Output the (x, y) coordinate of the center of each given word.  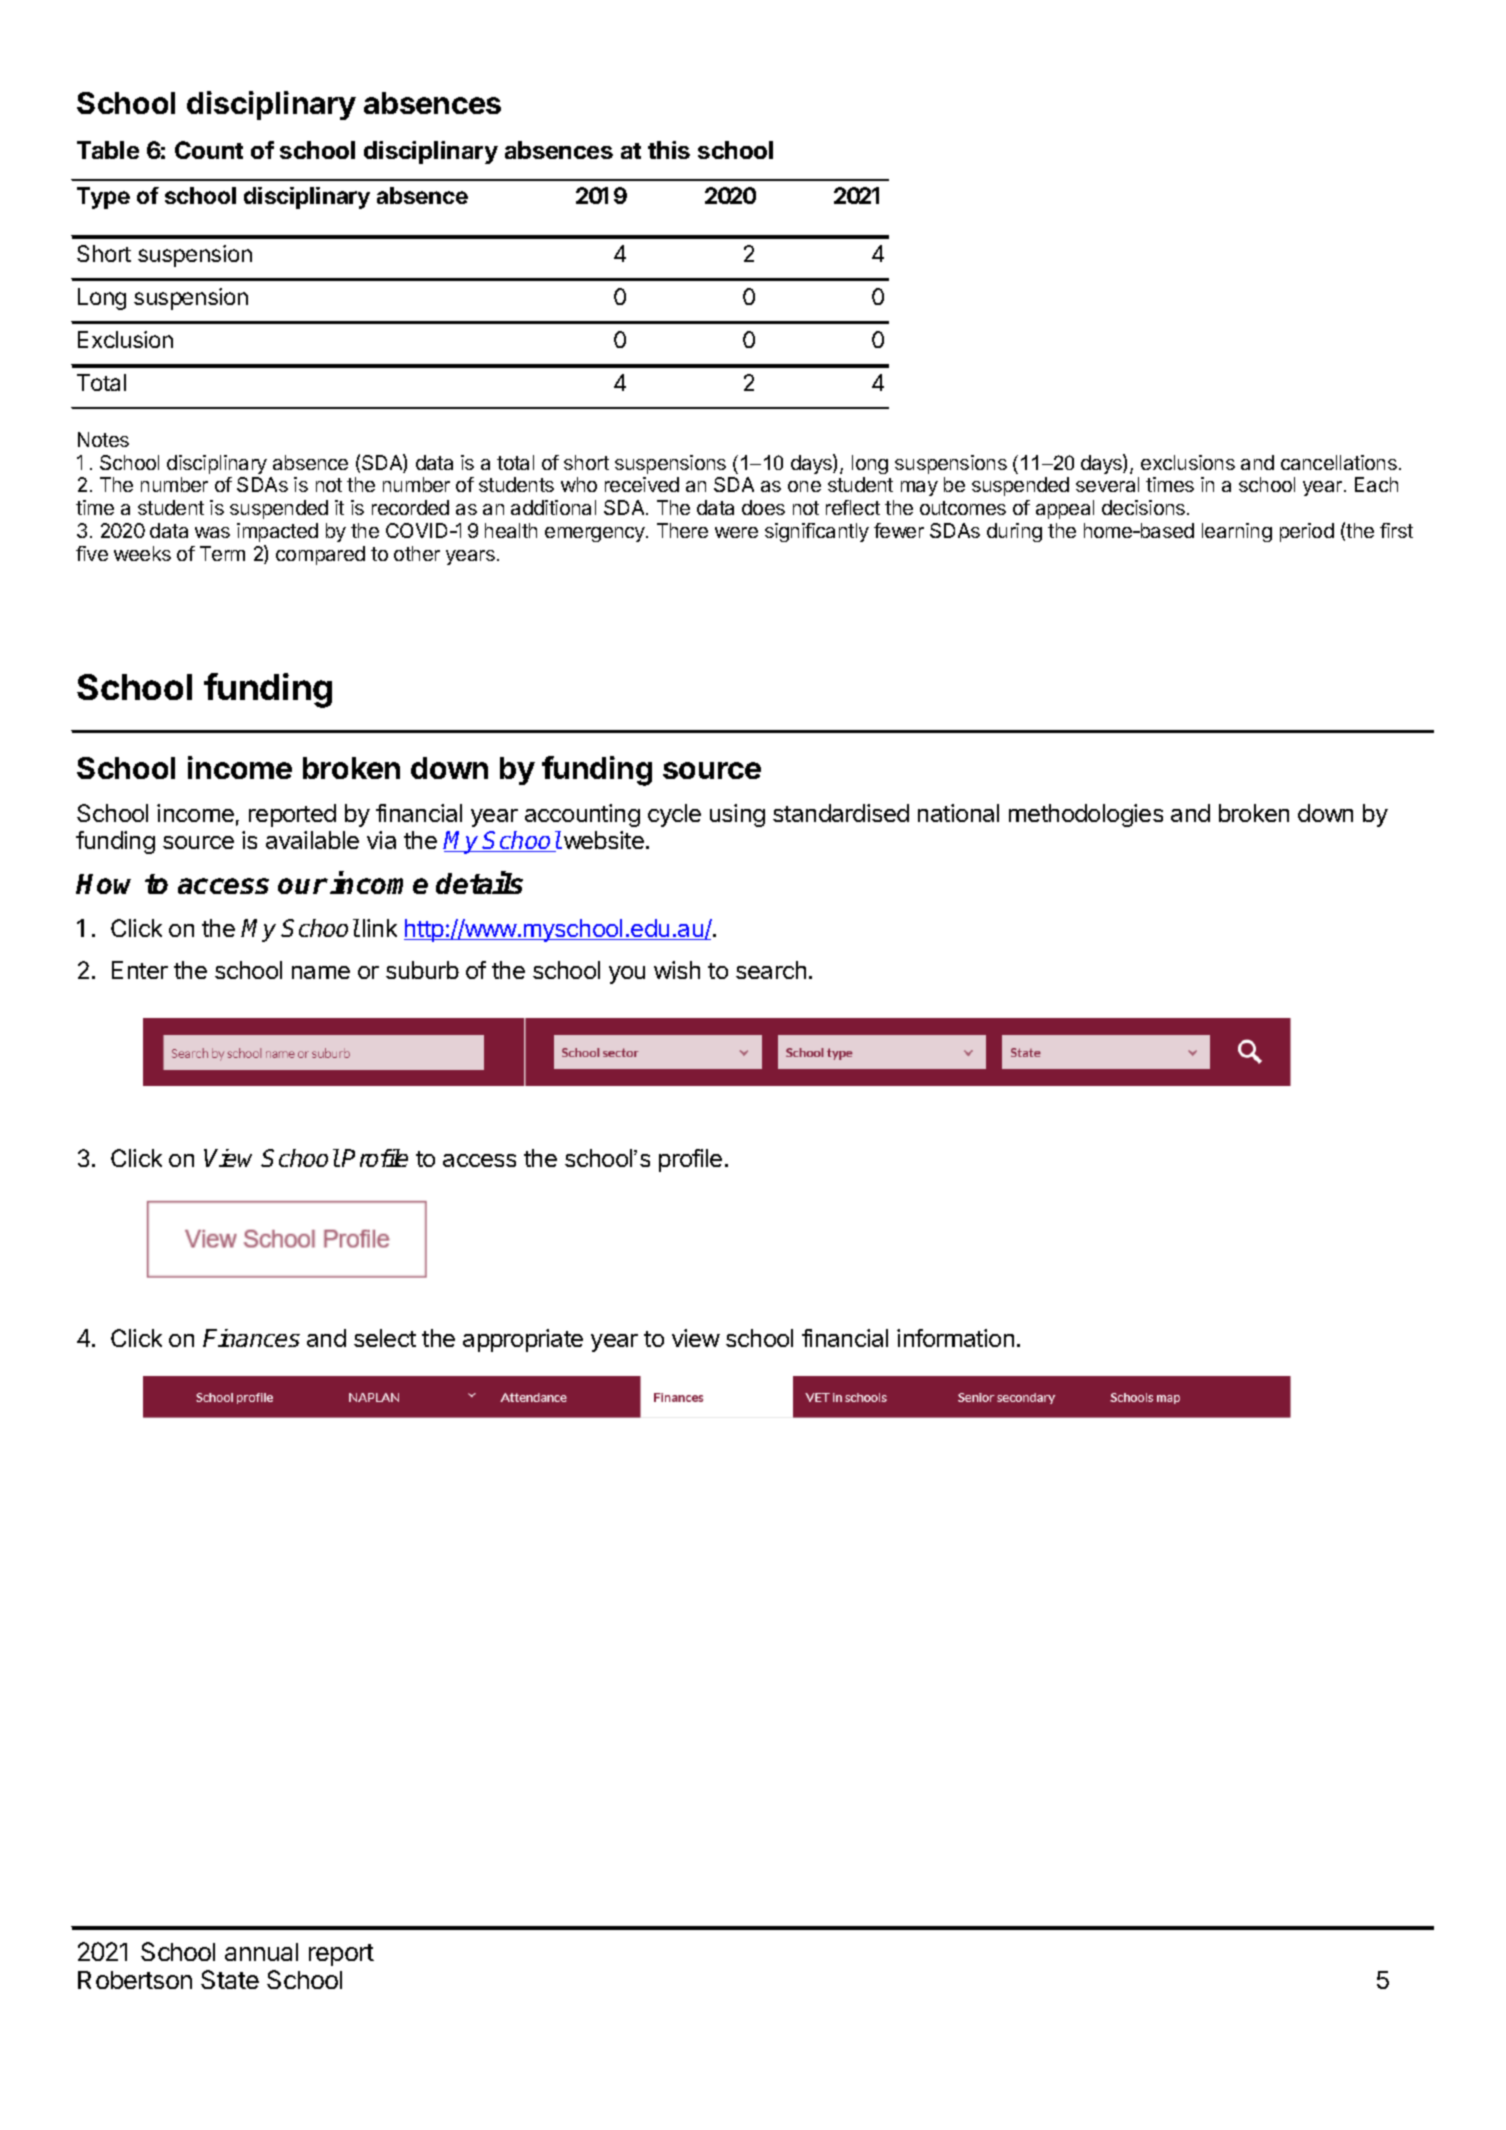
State (230, 1979)
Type (103, 198)
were (736, 532)
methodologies (1086, 815)
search (771, 970)
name (321, 972)
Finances (251, 1338)
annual (261, 1952)
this (669, 150)
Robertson (135, 1980)
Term (222, 553)
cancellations (1339, 462)
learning (1237, 532)
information (955, 1338)
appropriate (523, 1340)
